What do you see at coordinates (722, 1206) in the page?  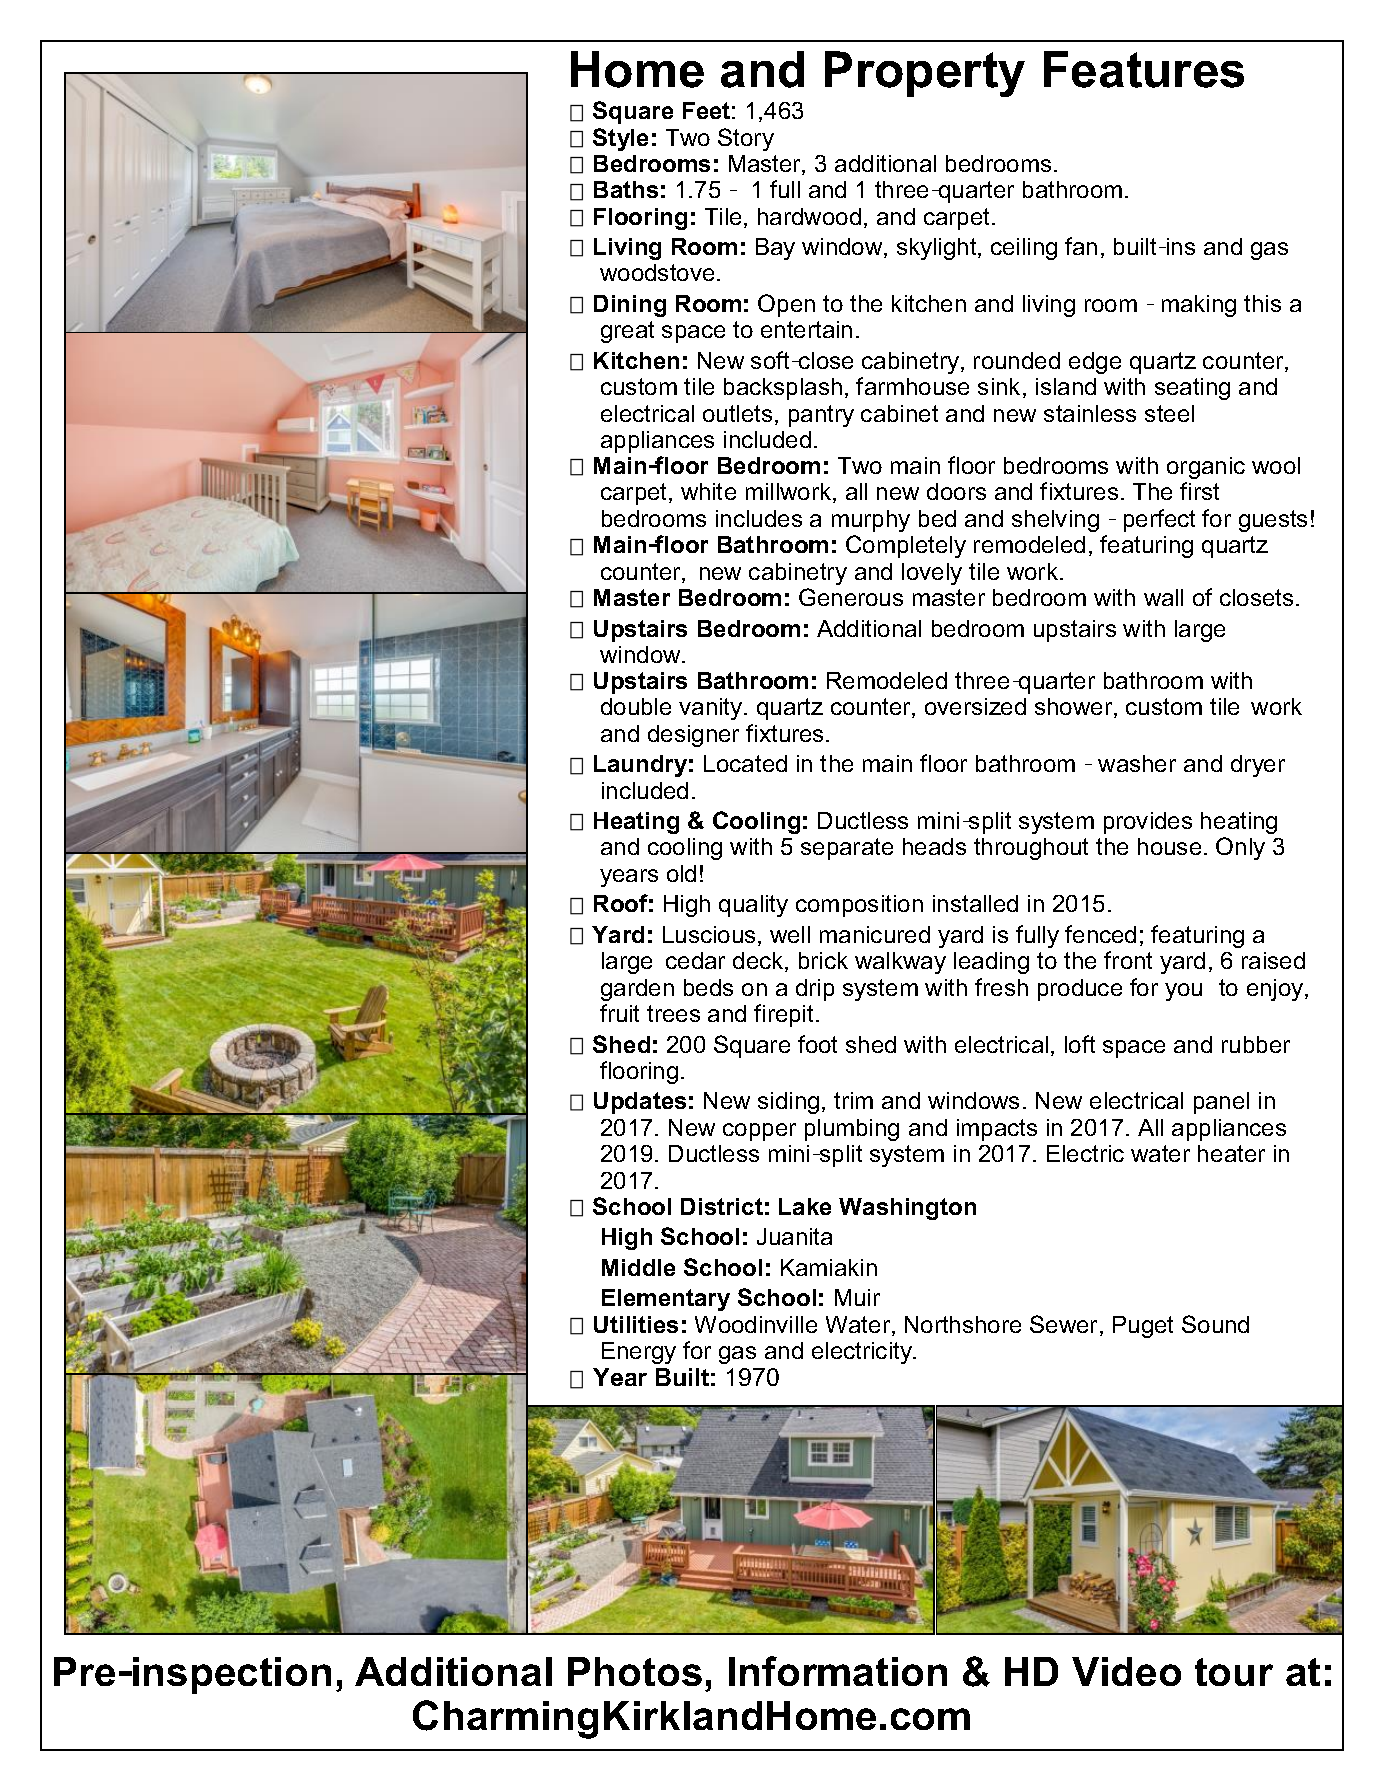 I see `District` at bounding box center [722, 1206].
